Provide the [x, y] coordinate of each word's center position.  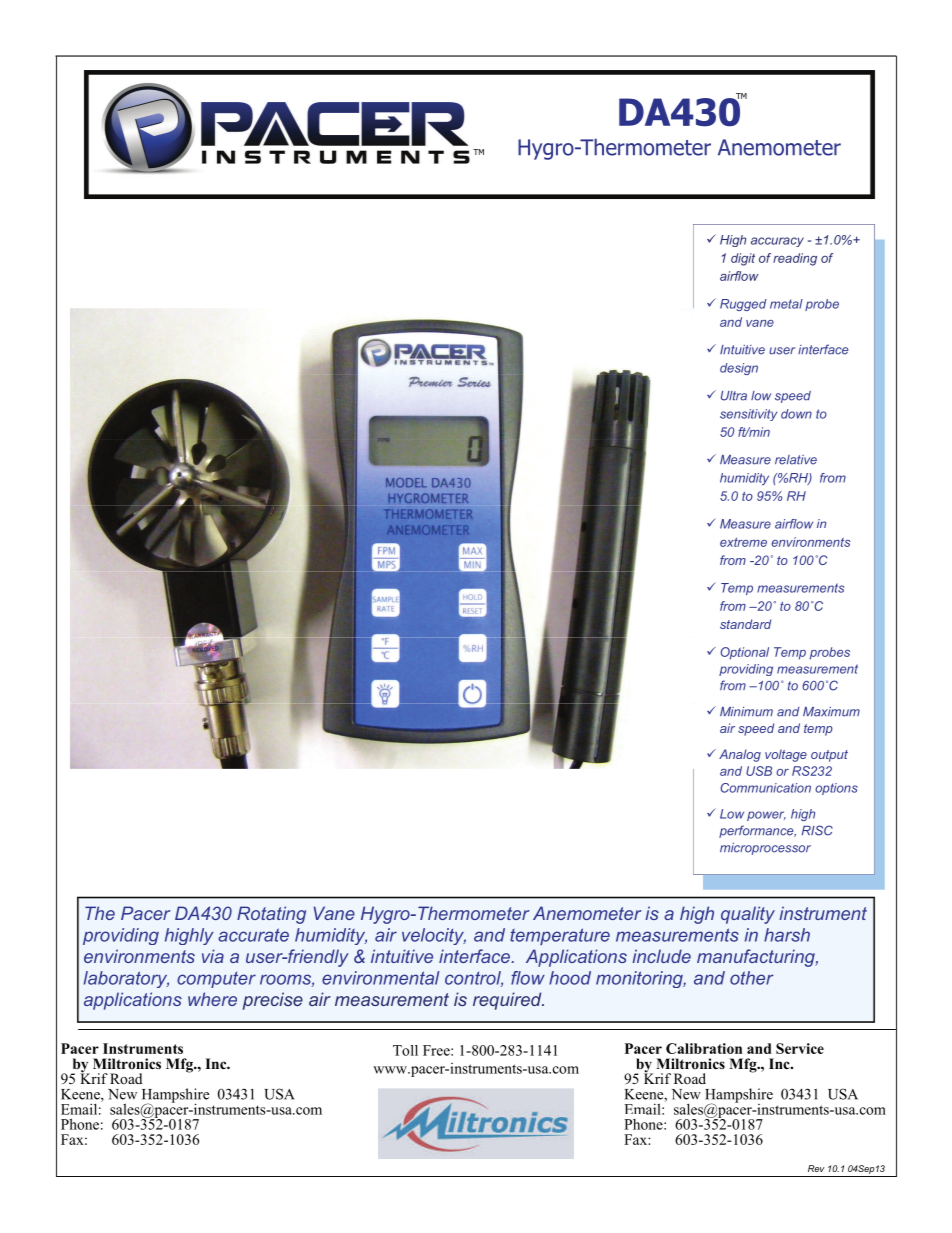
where [212, 999]
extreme [743, 542]
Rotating [271, 915]
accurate [253, 935]
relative [796, 460]
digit [743, 259]
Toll [405, 1050]
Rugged [743, 305]
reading [795, 259]
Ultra [734, 396]
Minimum [746, 712]
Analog [740, 755]
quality [748, 915]
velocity [434, 936]
